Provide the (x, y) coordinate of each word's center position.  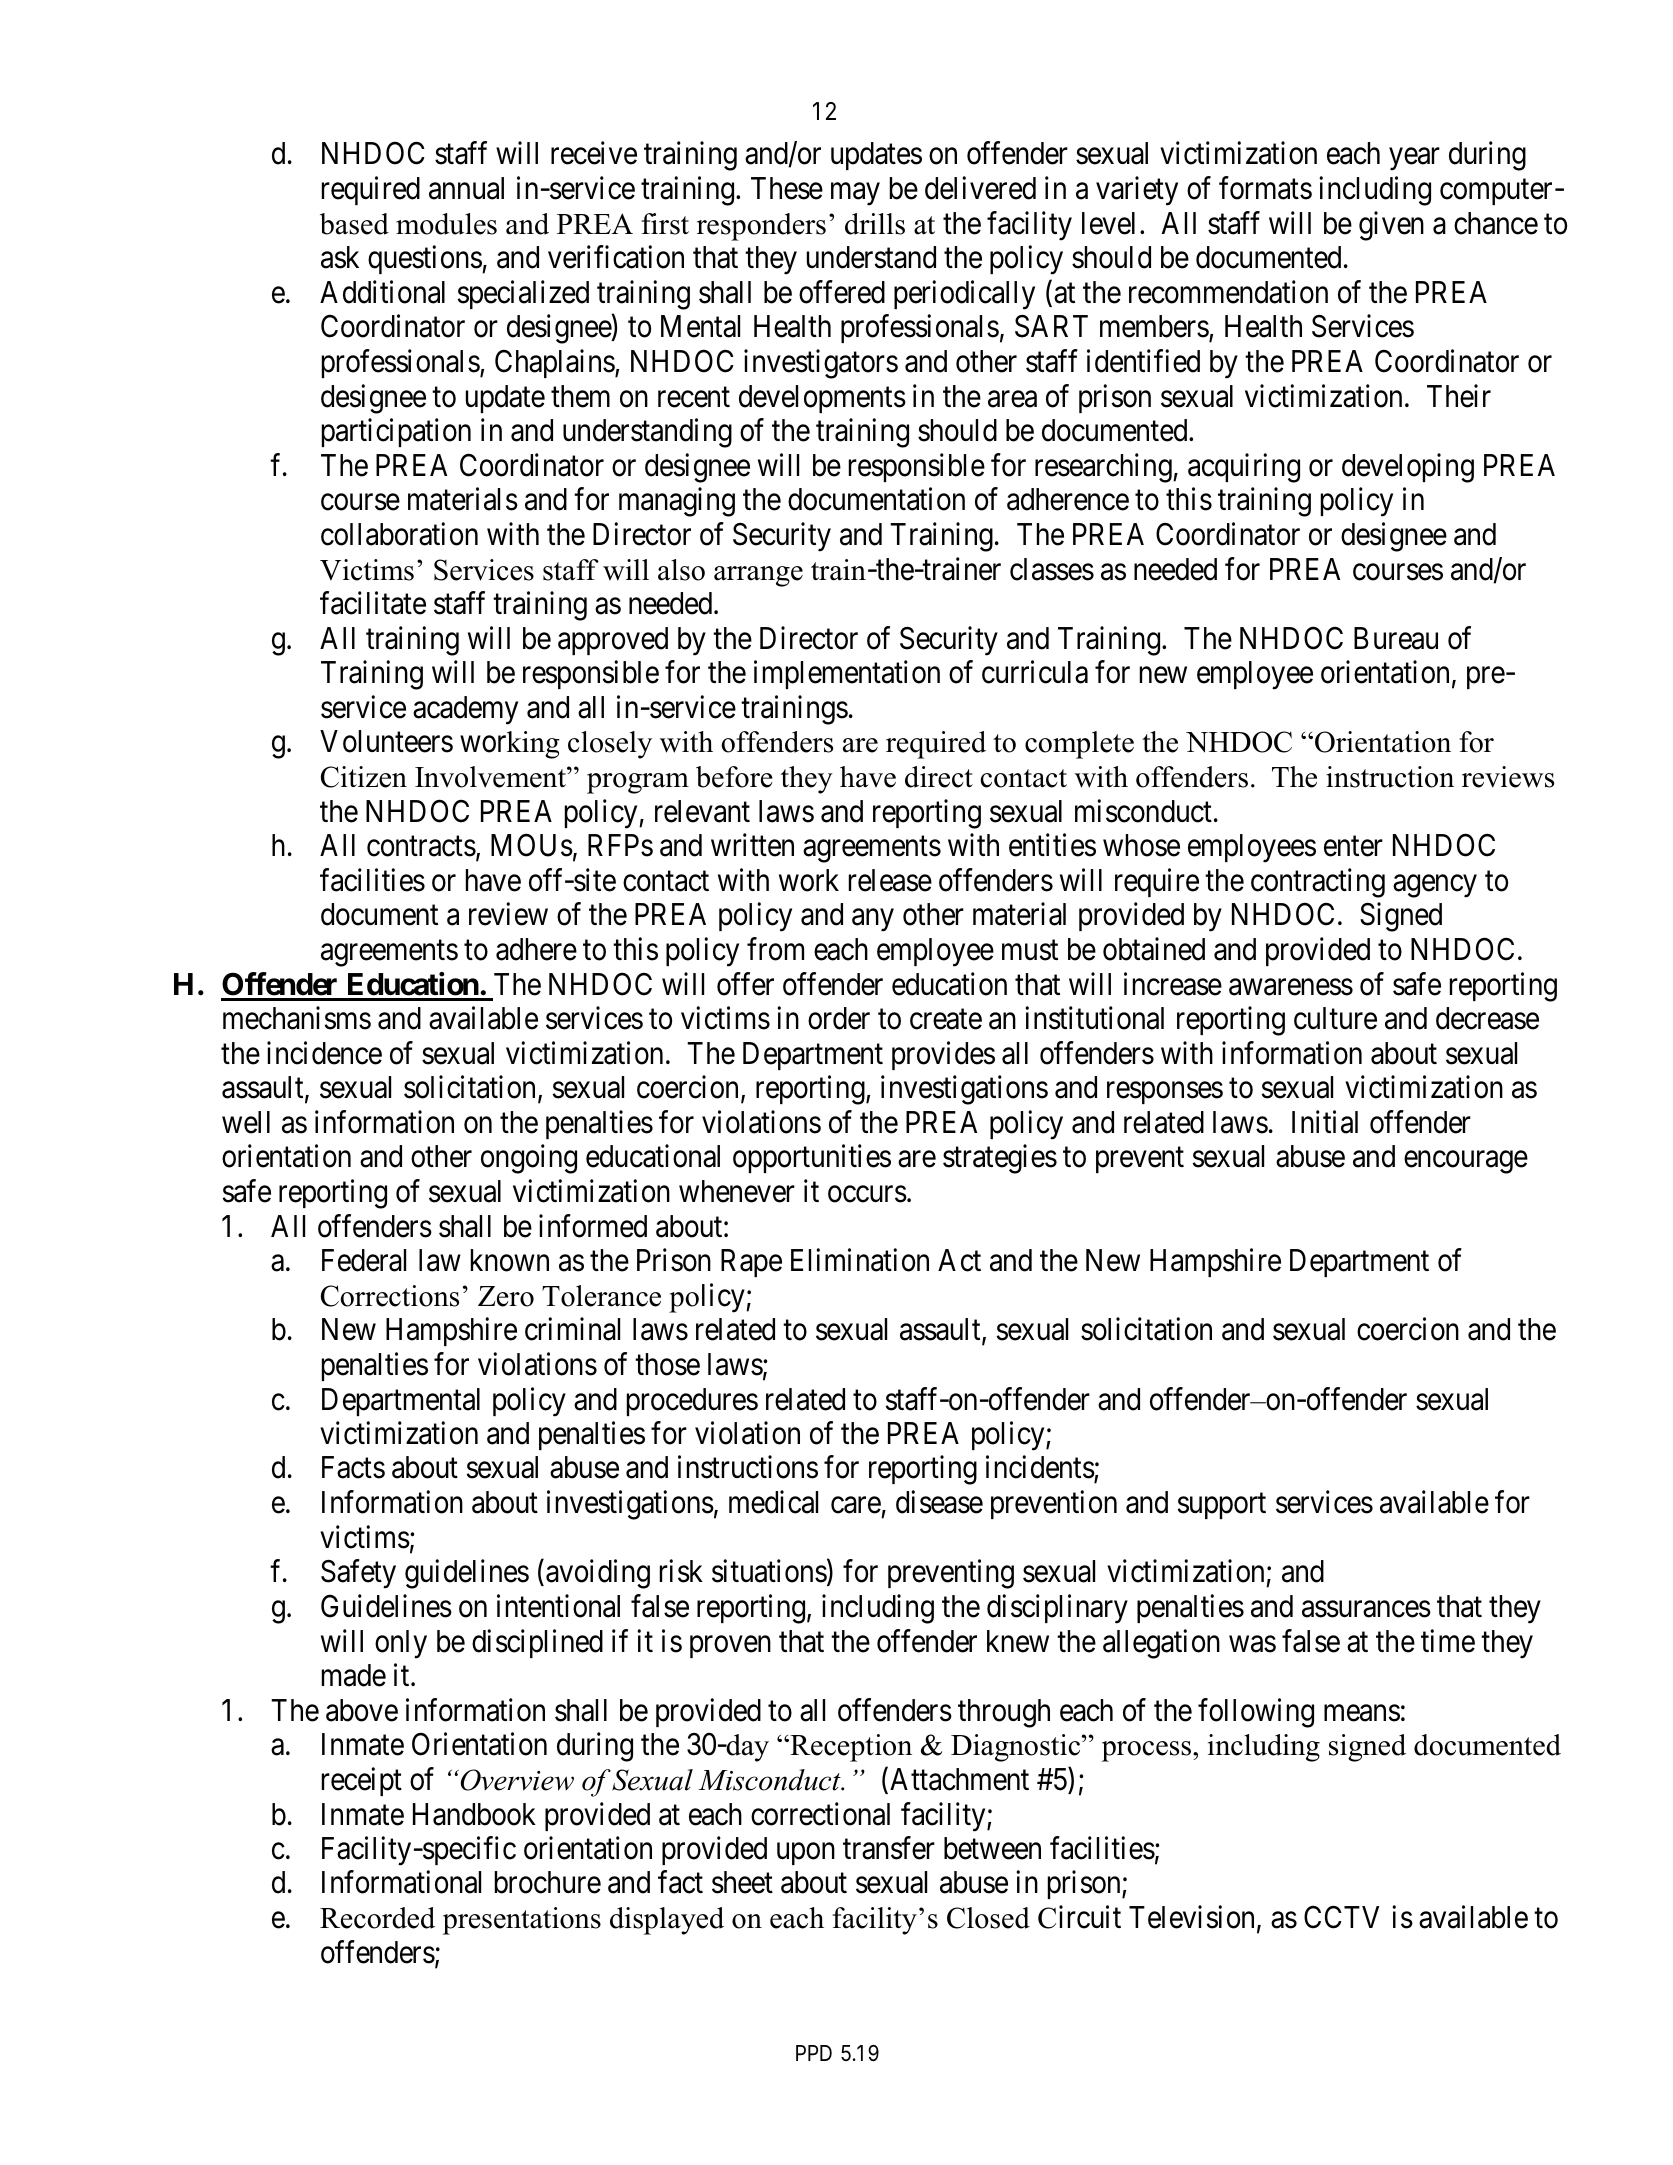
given (1391, 226)
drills (875, 224)
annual (466, 188)
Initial (1325, 1122)
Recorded (377, 1918)
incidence (324, 1053)
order (839, 1018)
